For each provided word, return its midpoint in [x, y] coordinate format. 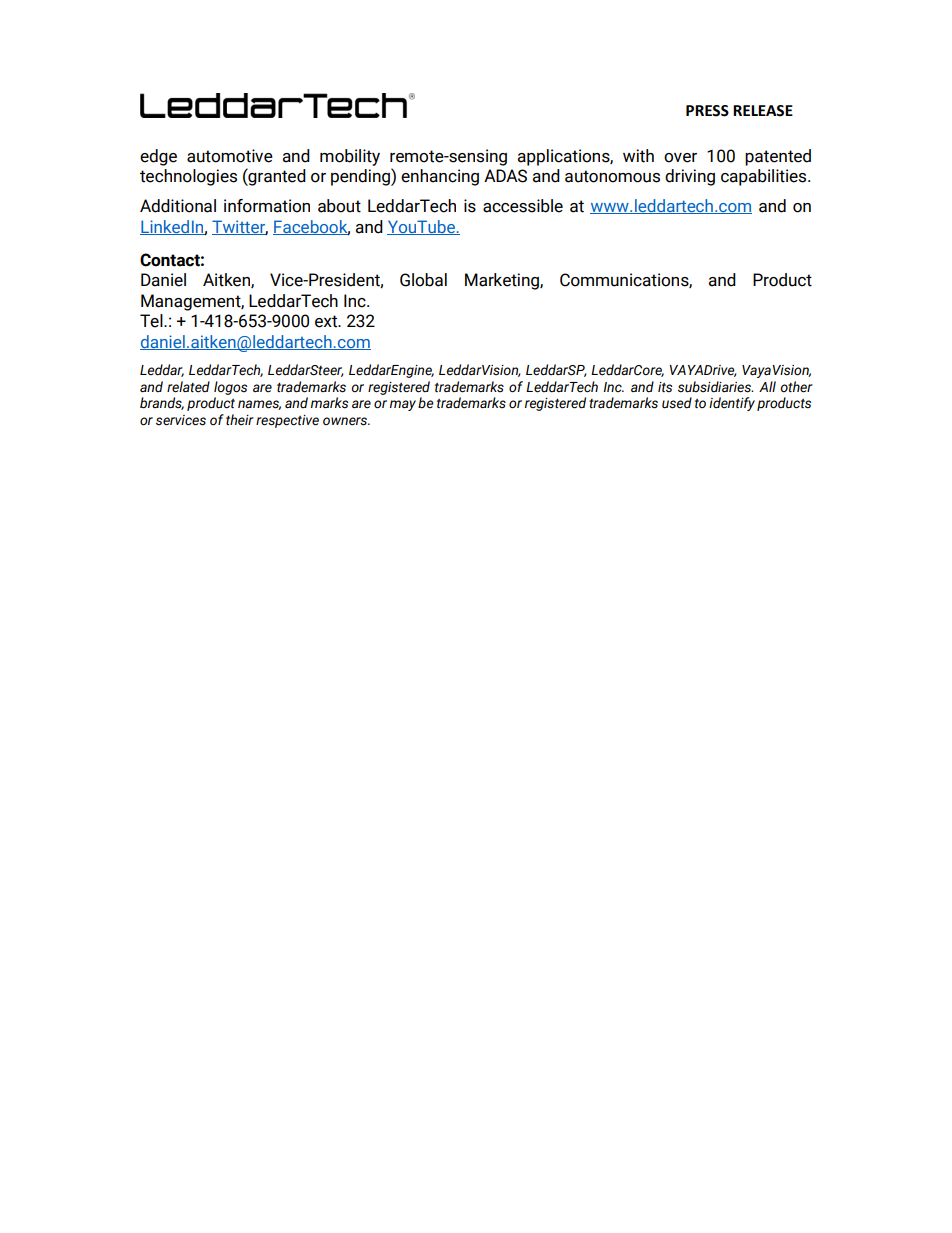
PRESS [707, 111]
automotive [230, 156]
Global [423, 280]
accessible [523, 206]
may [403, 405]
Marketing [503, 281]
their [240, 420]
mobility [350, 157]
